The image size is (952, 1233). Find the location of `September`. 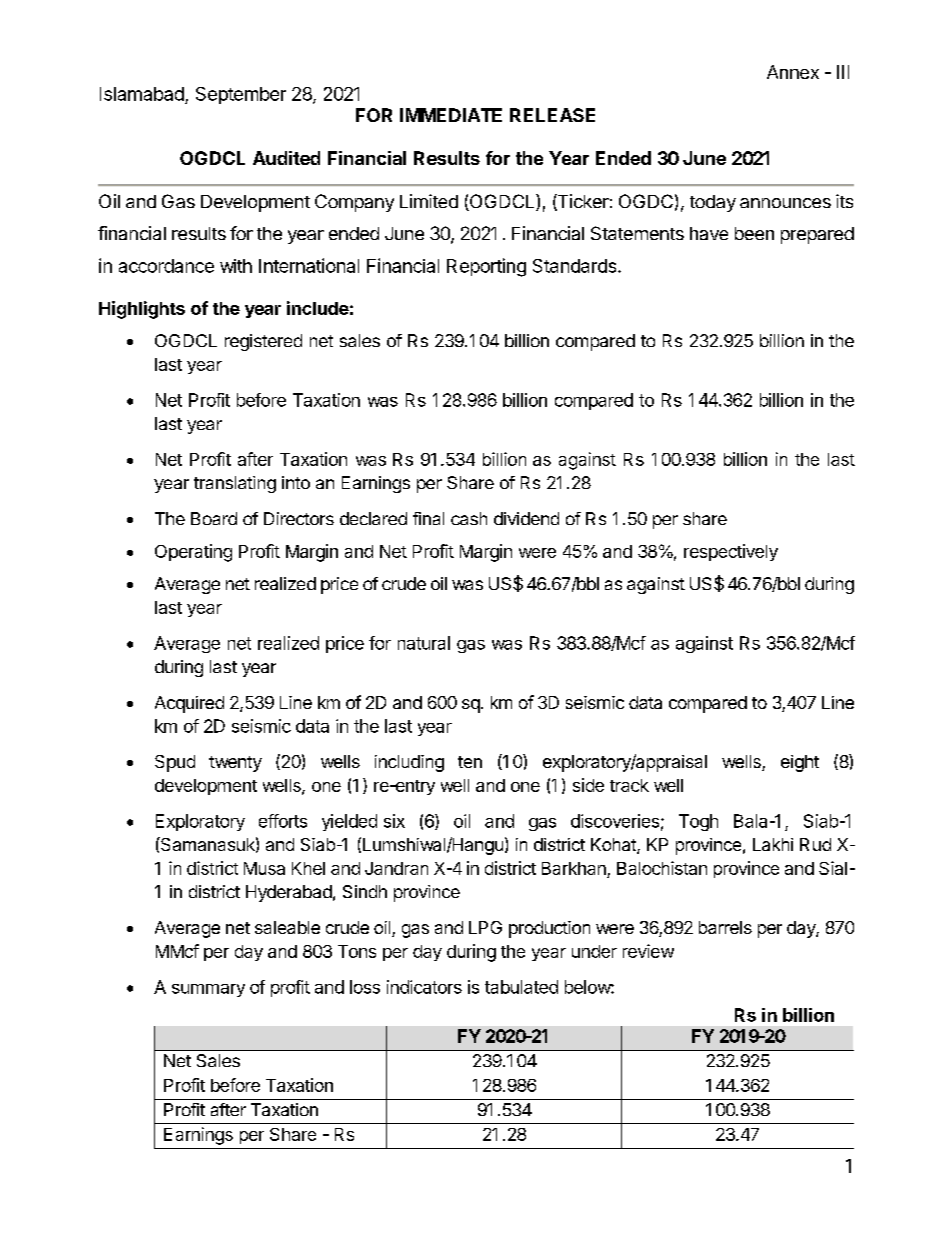

September is located at coordinates (241, 95).
